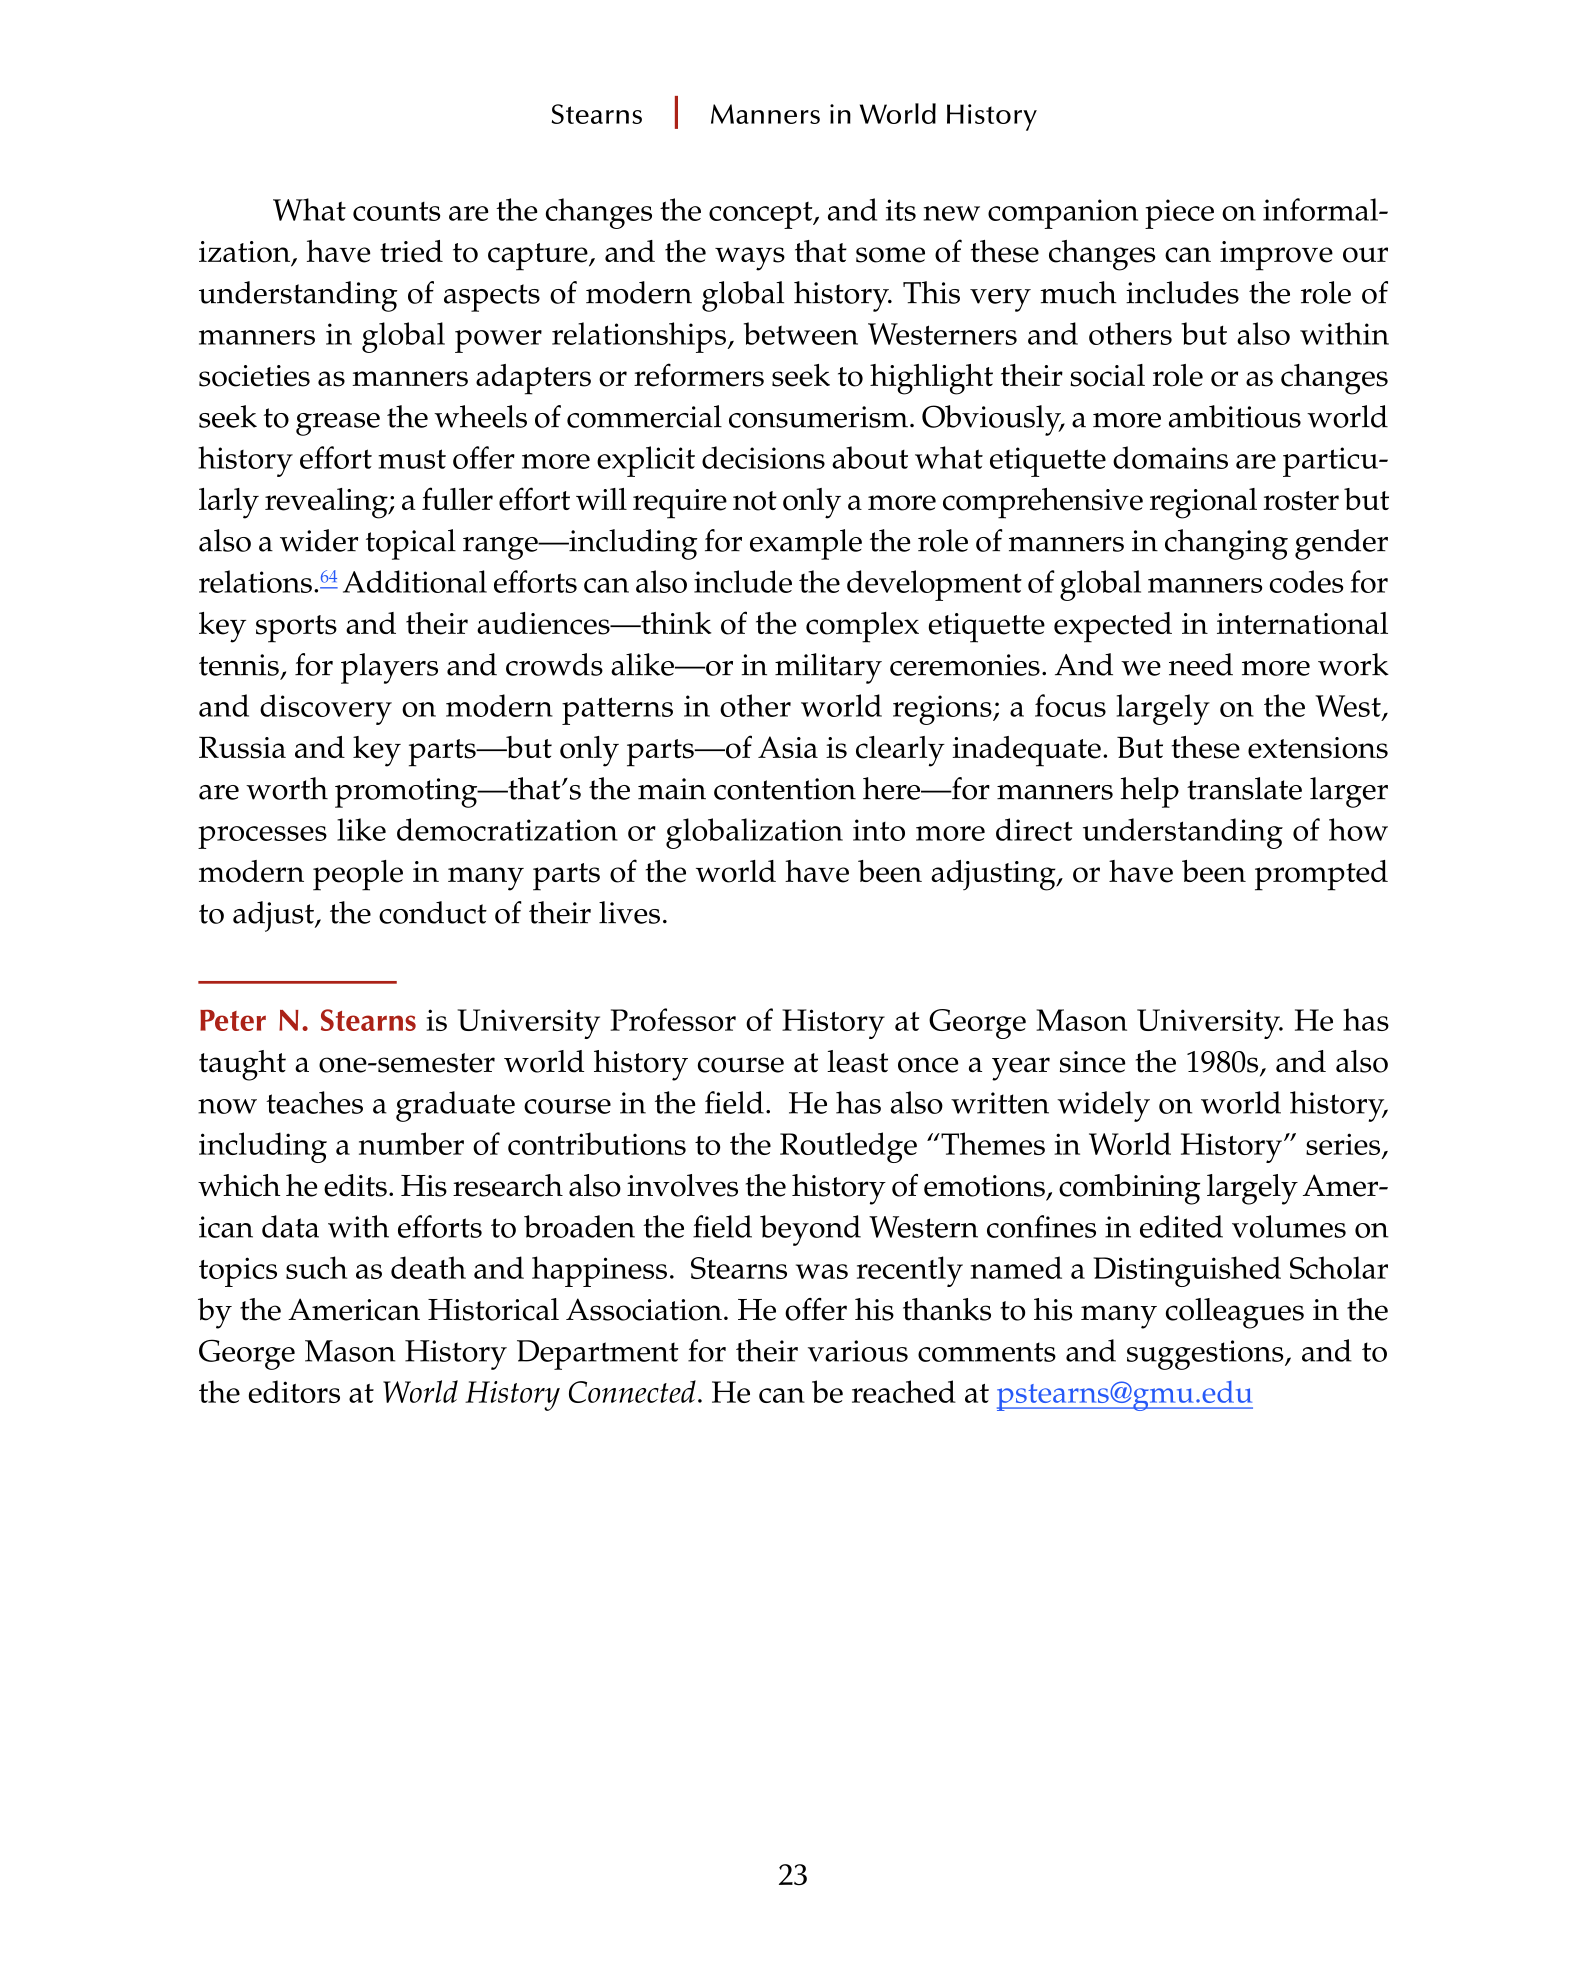 This page has height=1984, width=1587. I want to click on ways, so click(750, 259).
